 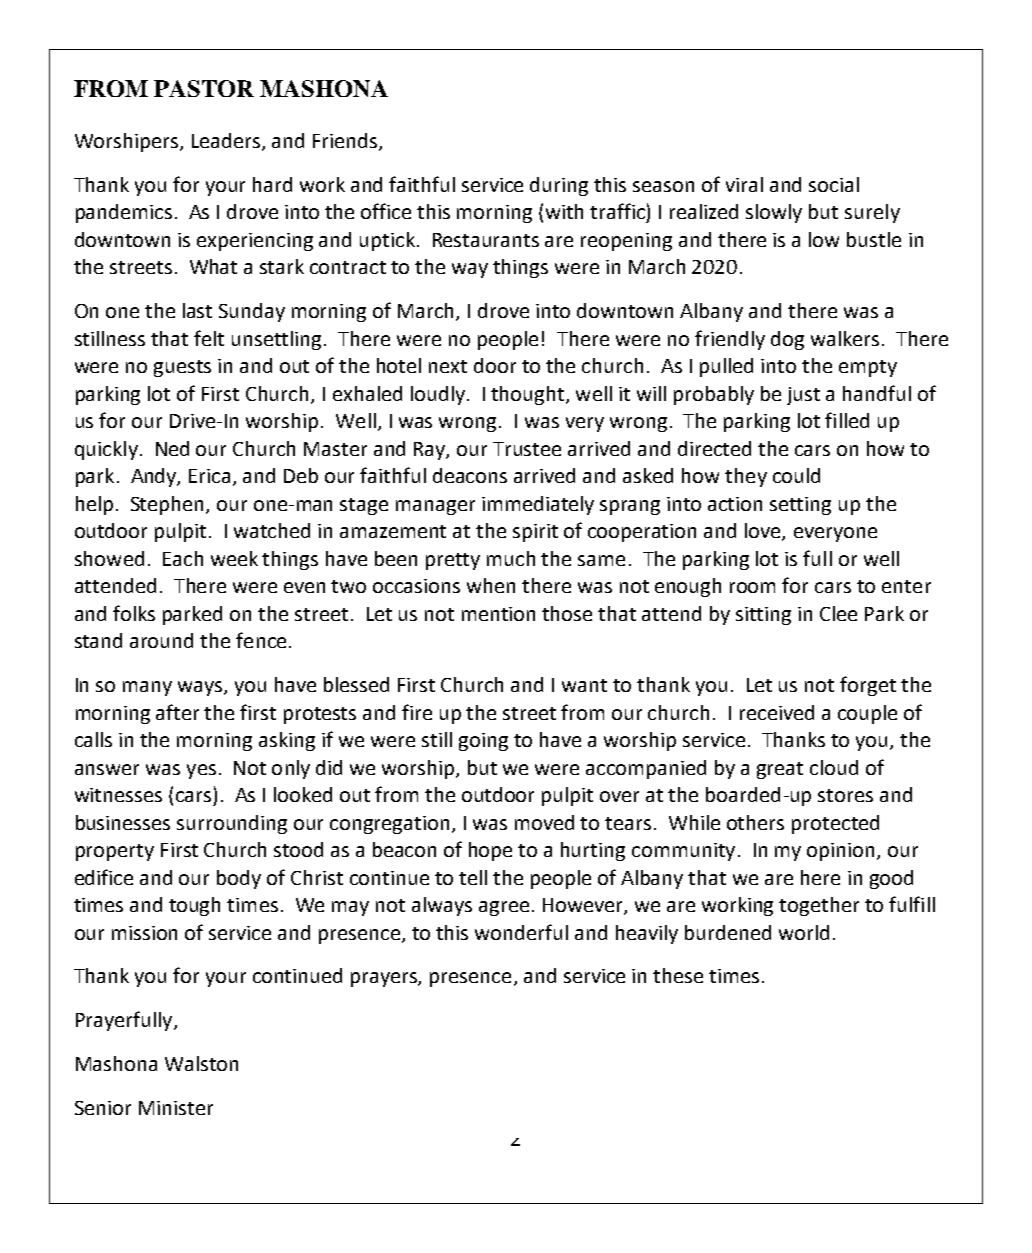 I want to click on these, so click(x=678, y=975).
